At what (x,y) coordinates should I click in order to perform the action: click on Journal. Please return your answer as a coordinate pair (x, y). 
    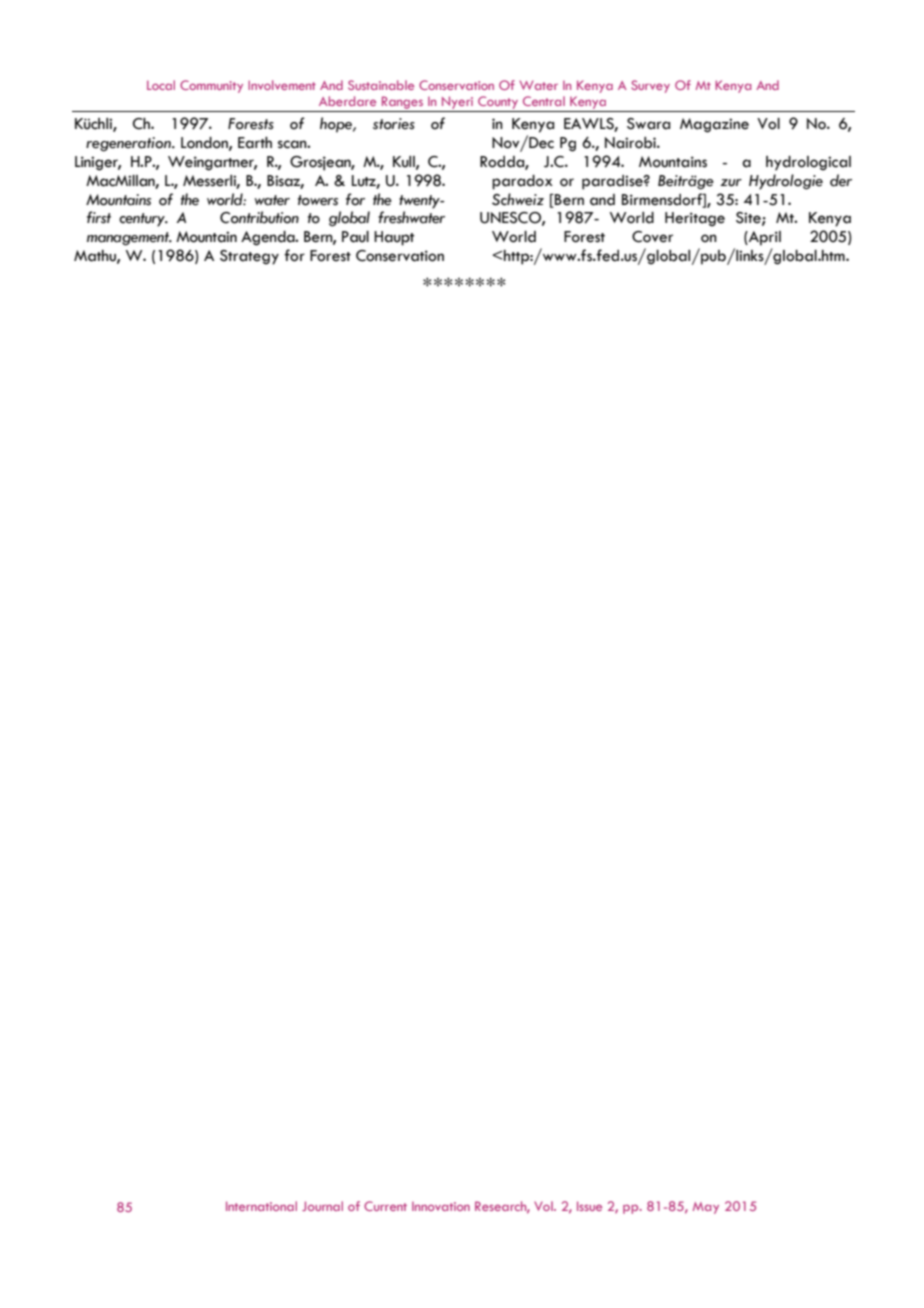
    Looking at the image, I should click on (322, 1206).
